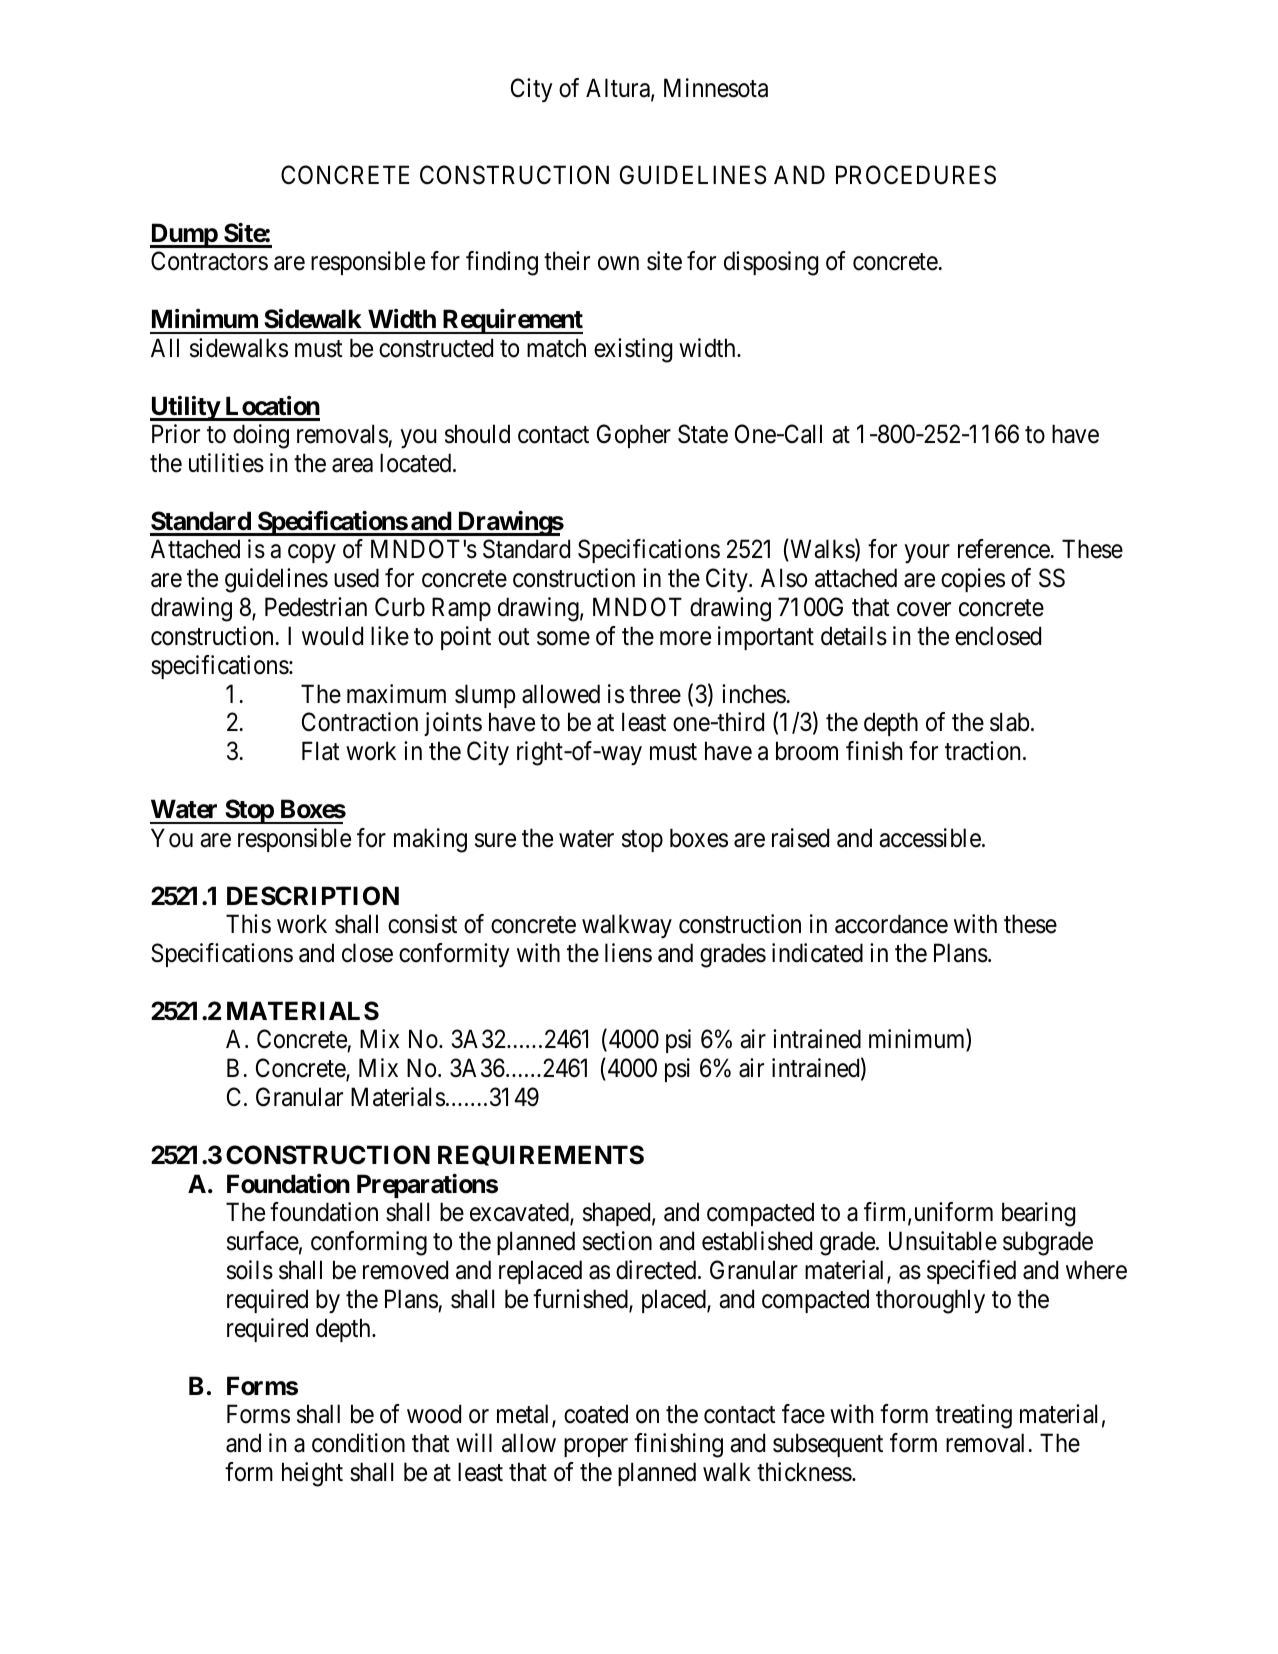 The height and width of the document is (1654, 1278). I want to click on Dump, so click(184, 235).
